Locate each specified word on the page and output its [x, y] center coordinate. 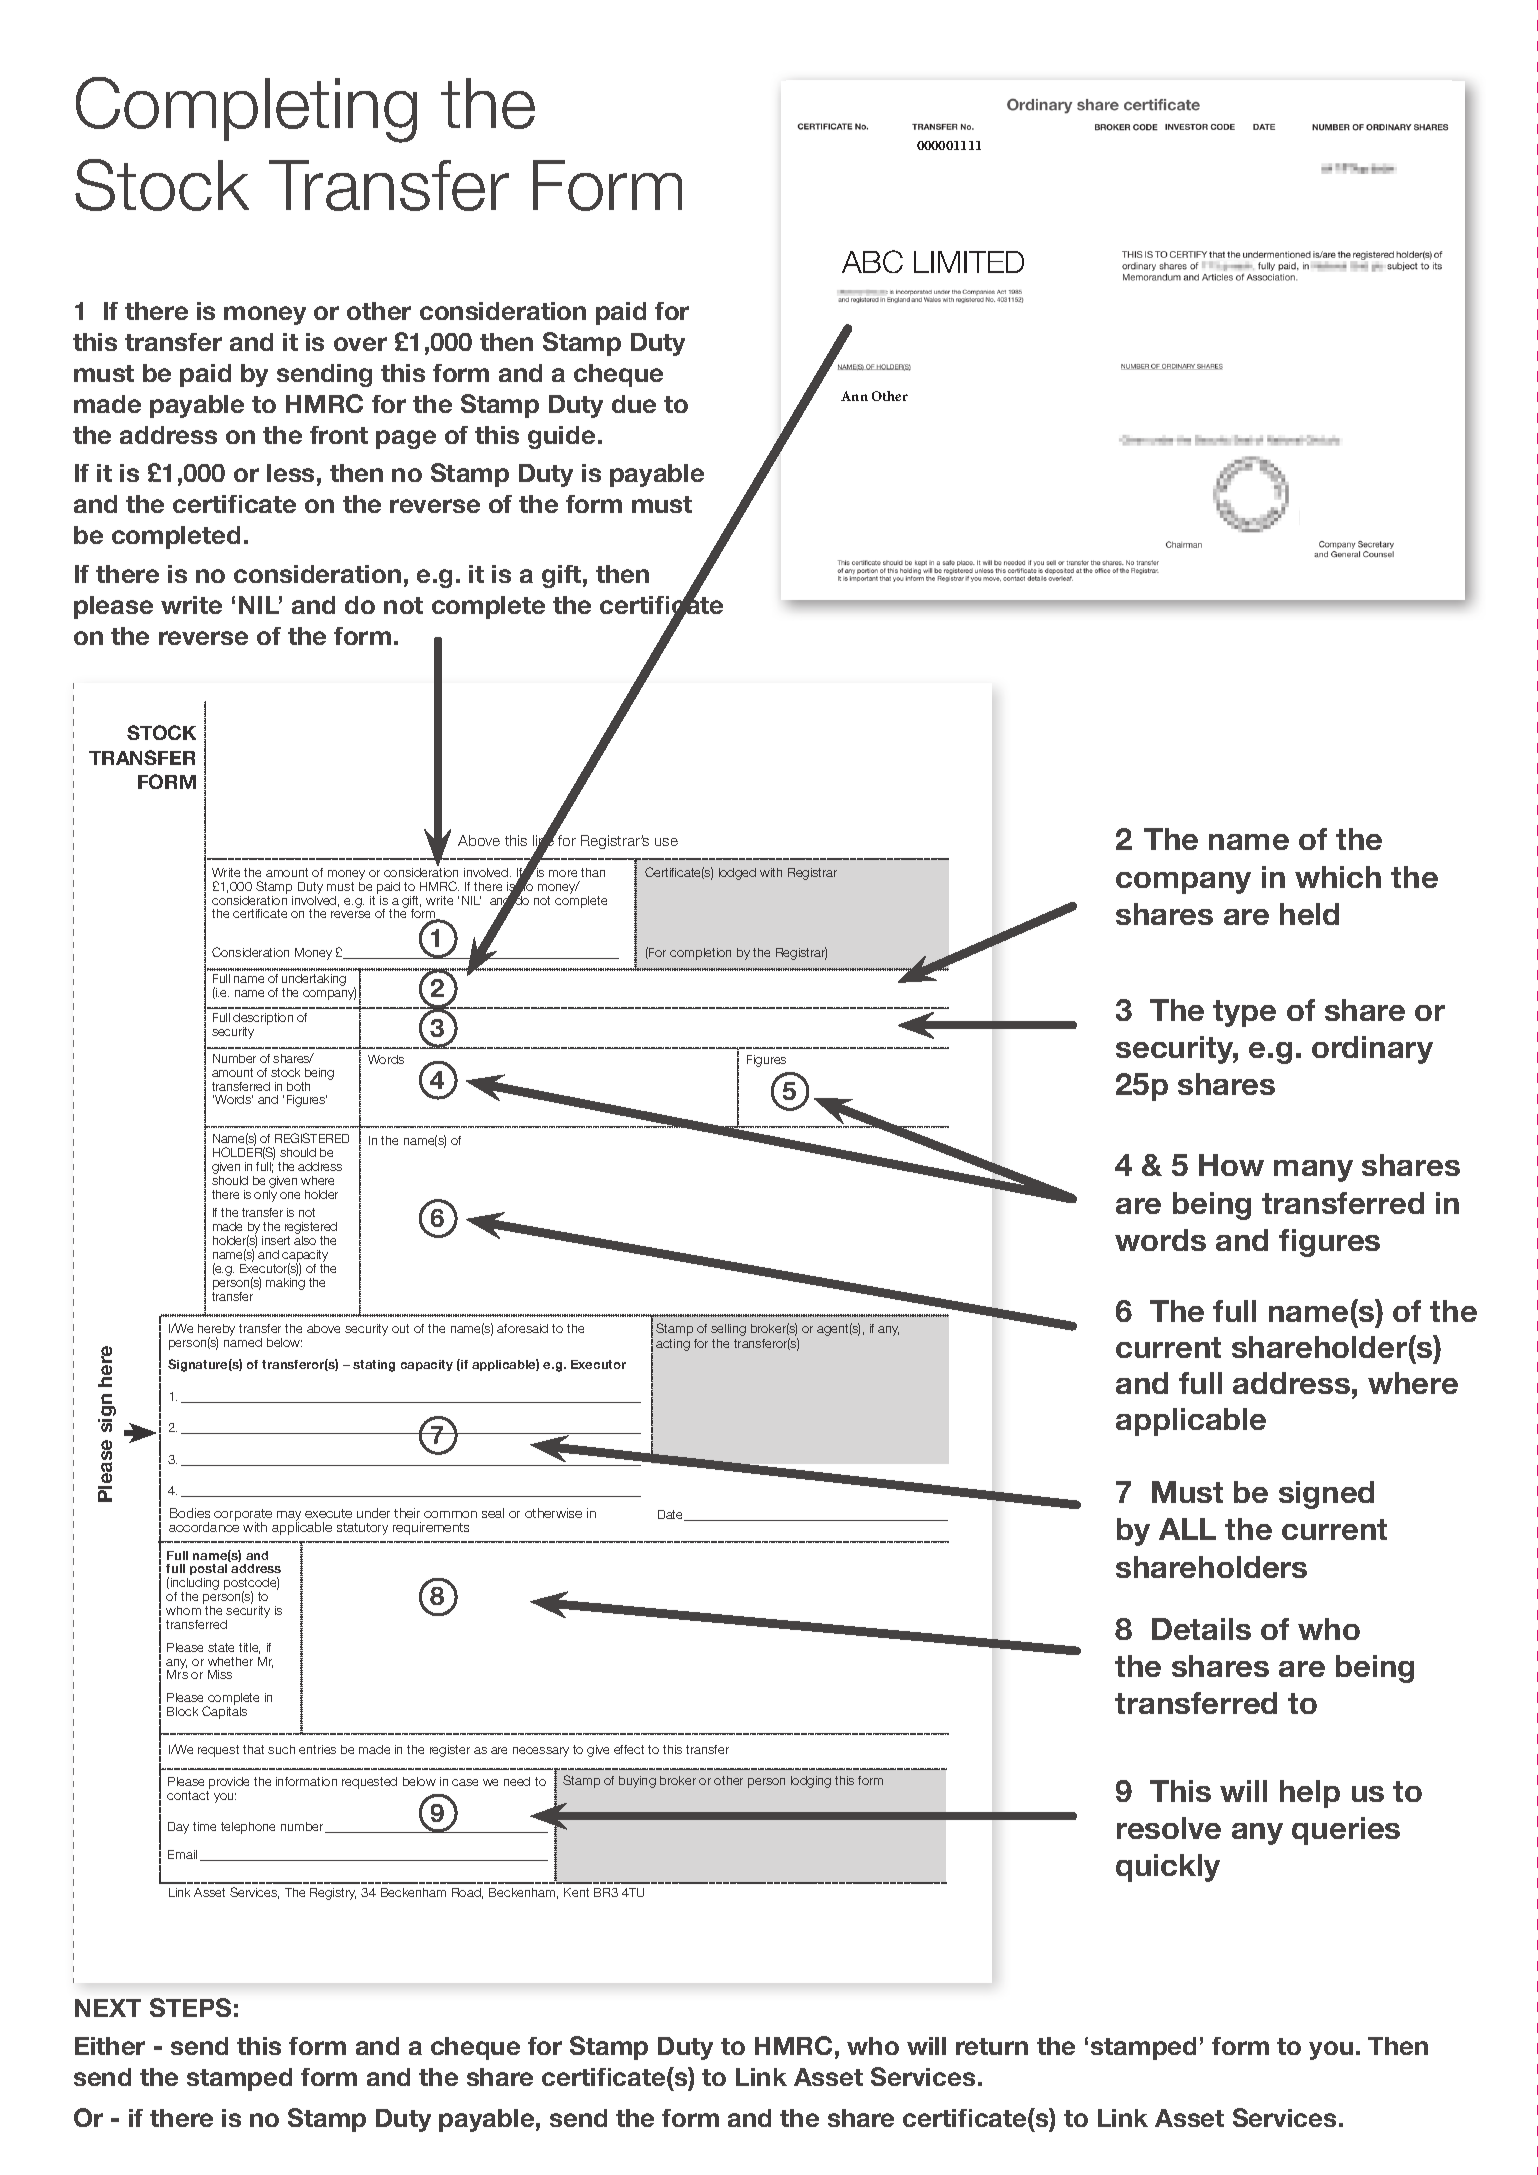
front [339, 435]
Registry [333, 1894]
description [263, 1020]
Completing [246, 110]
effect [629, 1749]
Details [1201, 1629]
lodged [737, 874]
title [249, 1648]
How [1231, 1165]
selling [728, 1330]
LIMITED [969, 262]
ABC [872, 261]
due [634, 404]
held [1309, 914]
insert [276, 1240]
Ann [854, 396]
